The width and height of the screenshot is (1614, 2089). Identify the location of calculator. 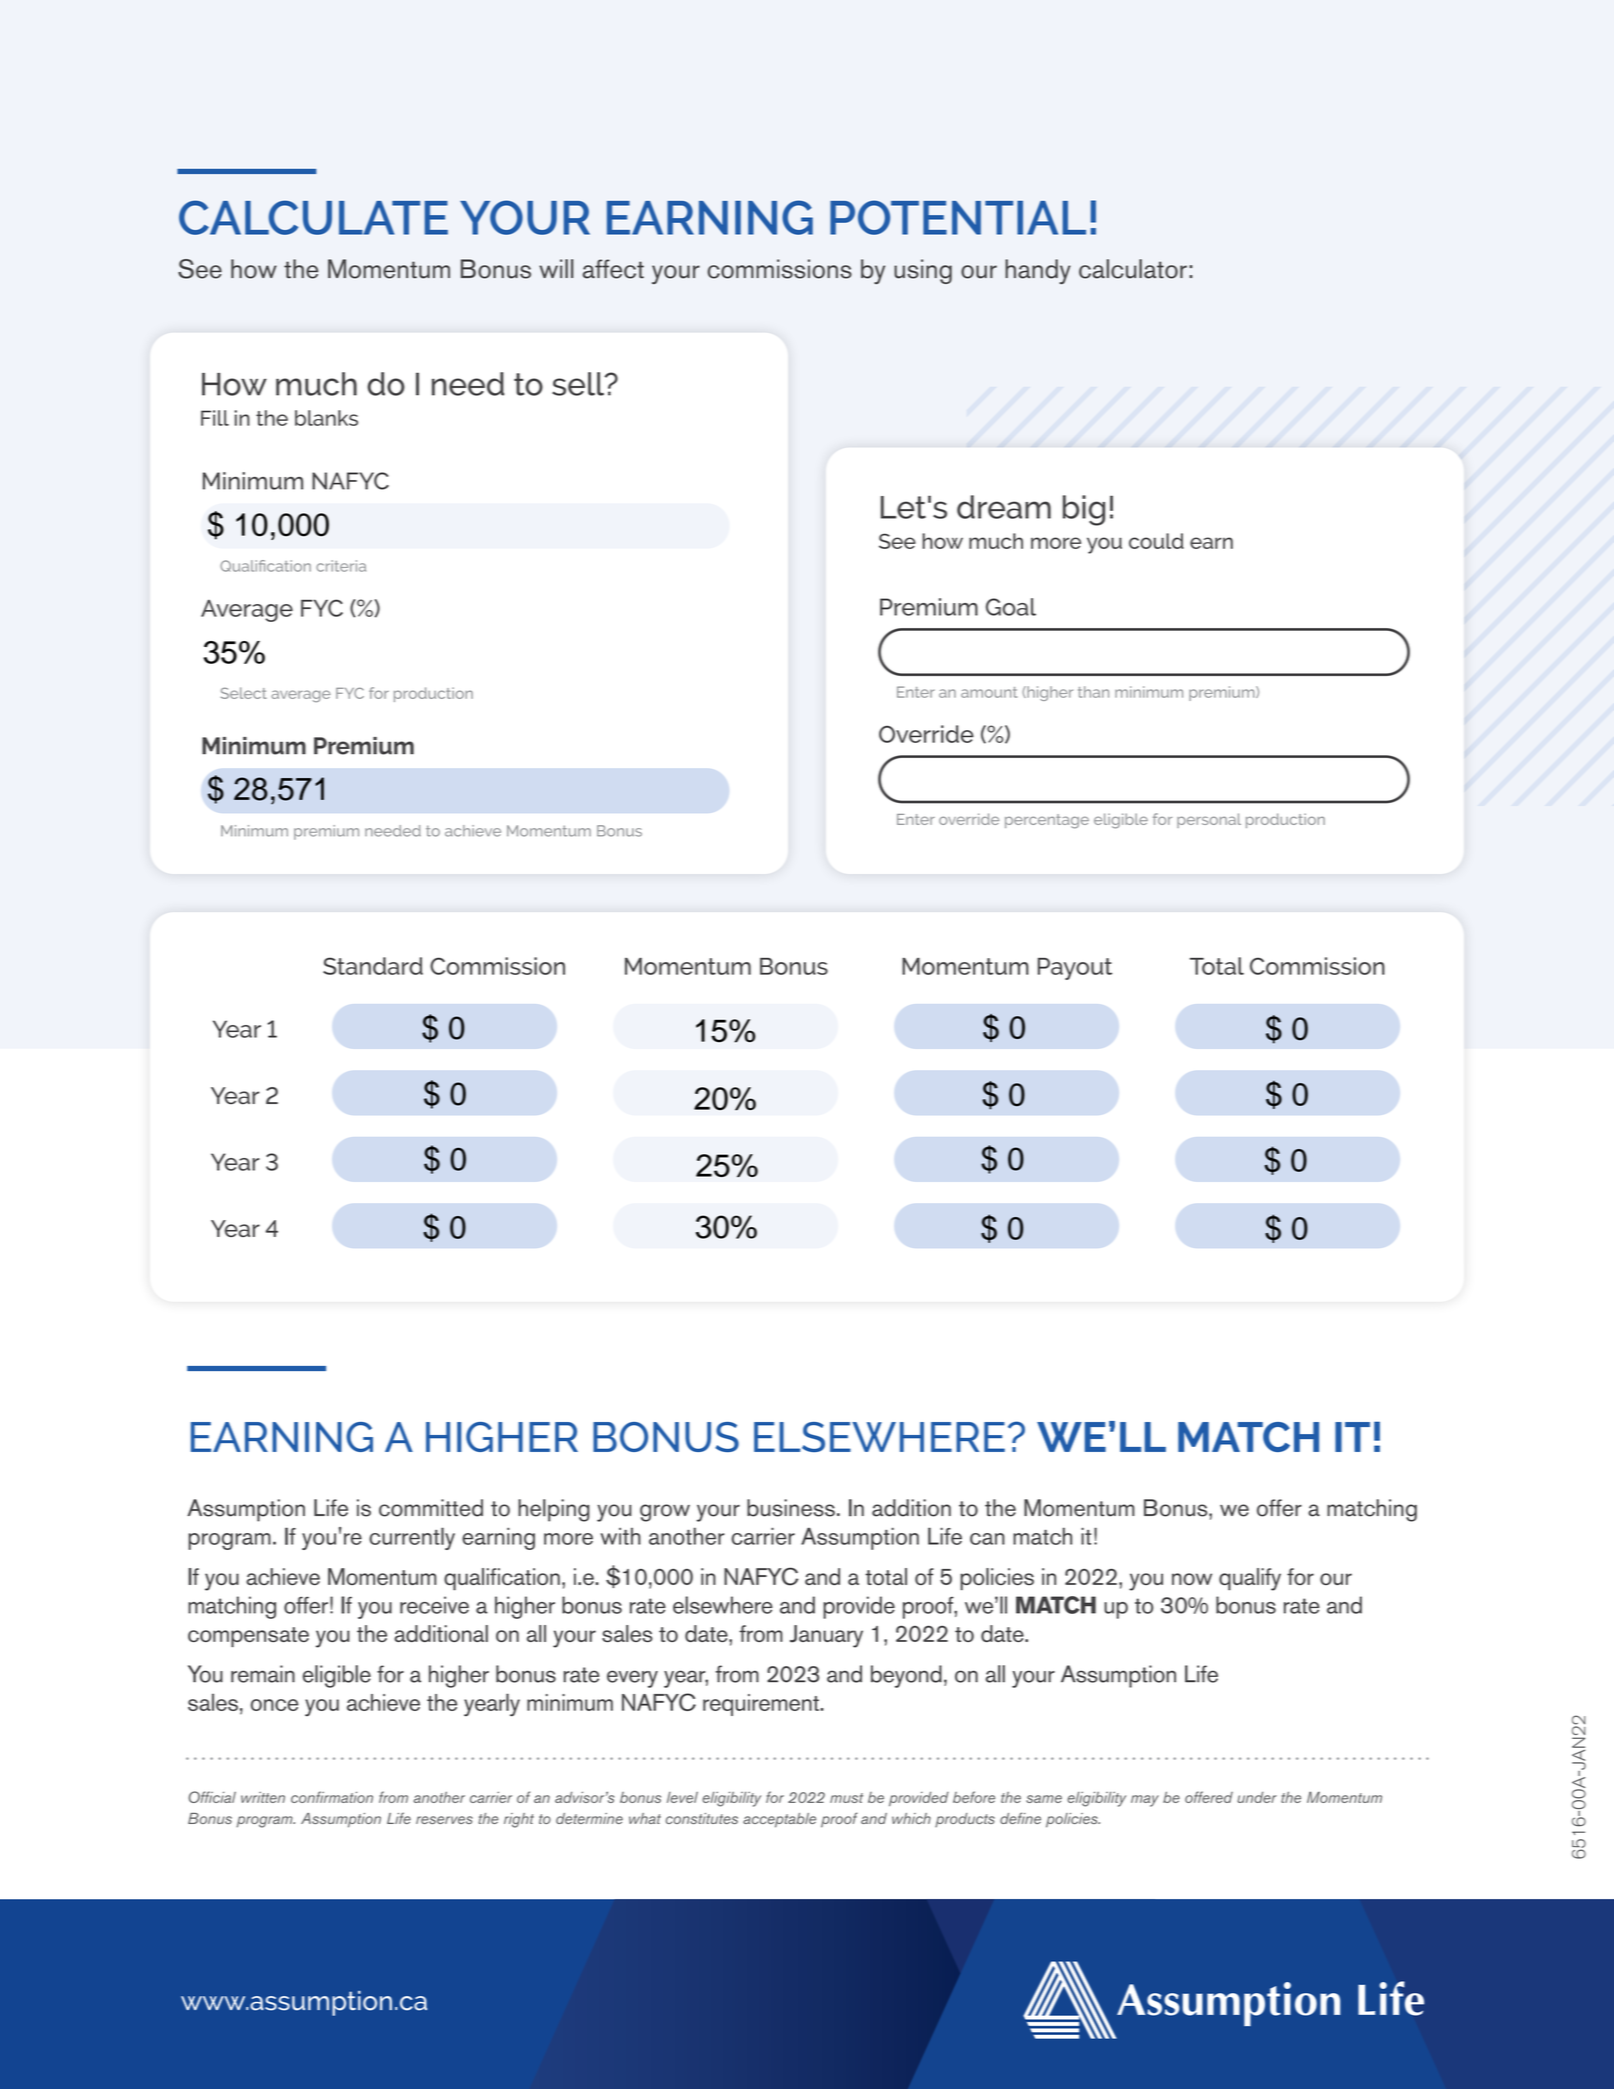
(1133, 269).
